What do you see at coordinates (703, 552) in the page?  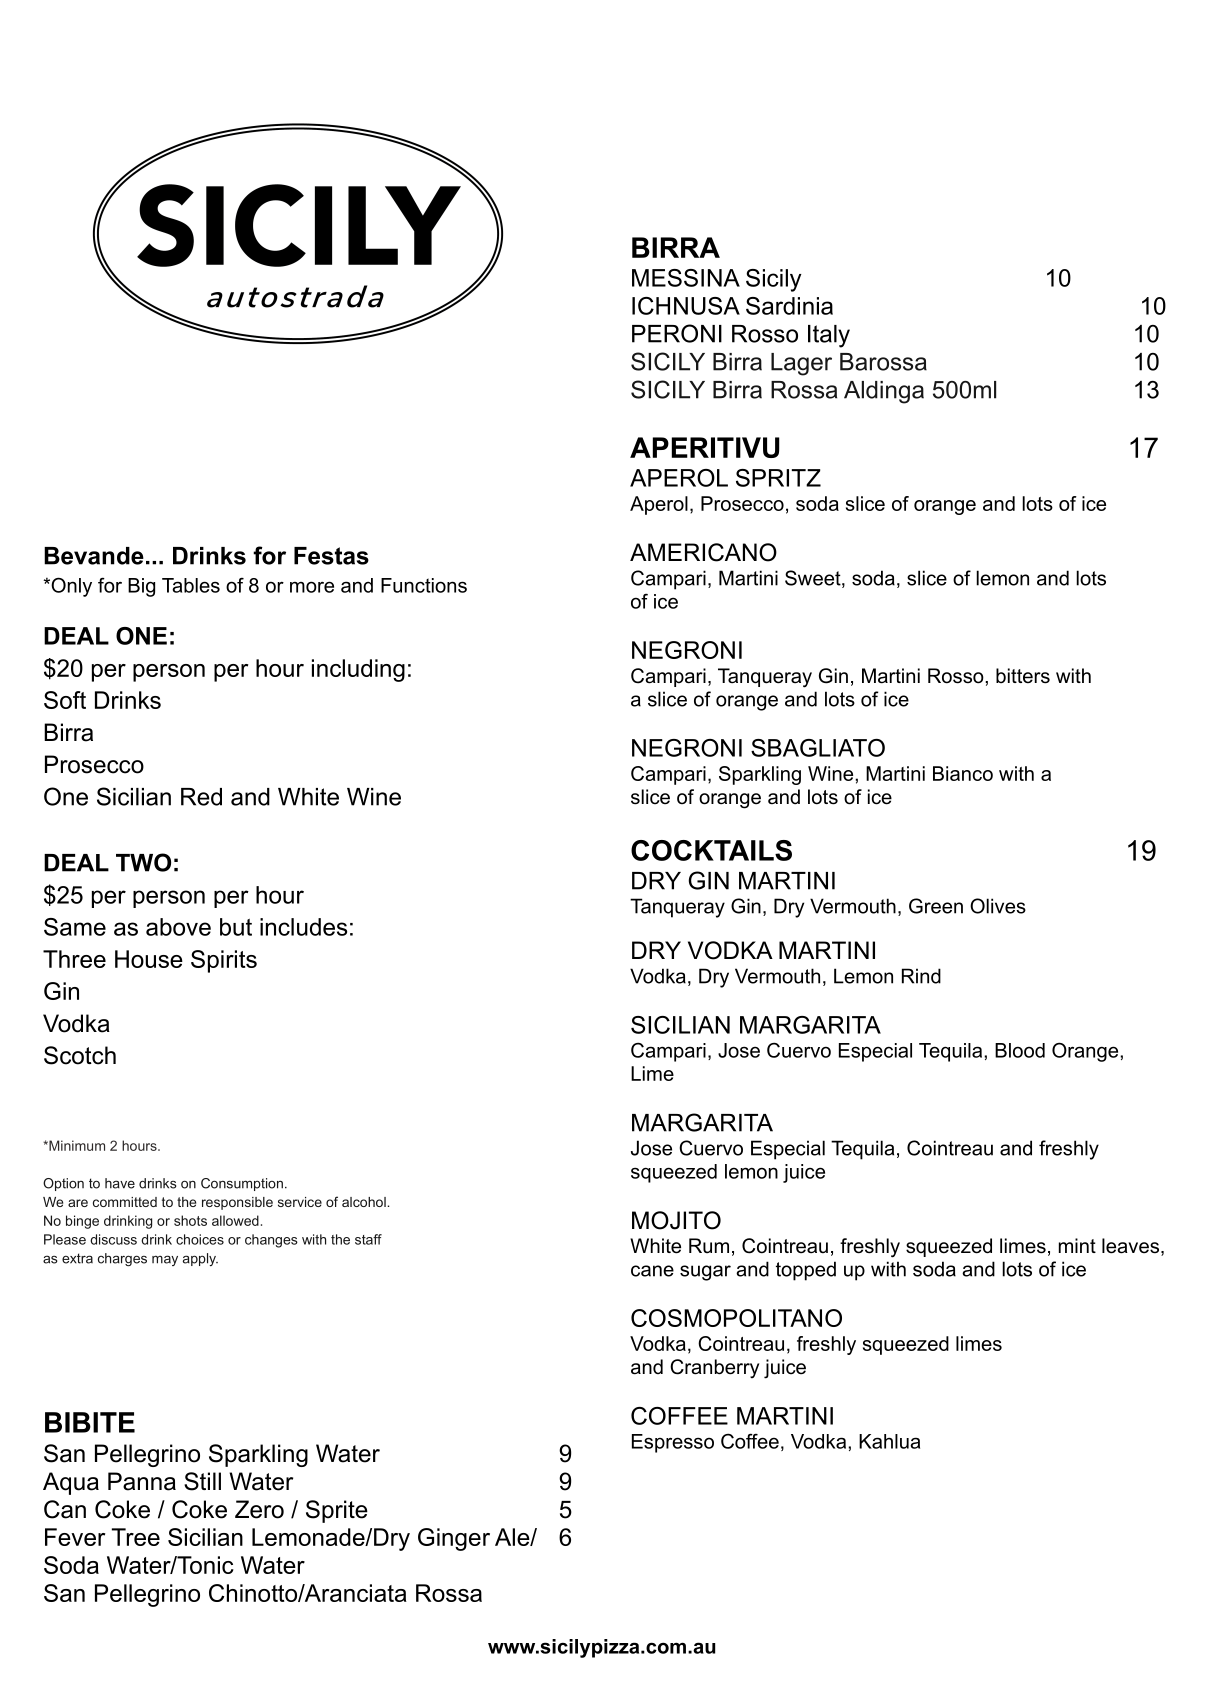 I see `AMERICANO` at bounding box center [703, 552].
